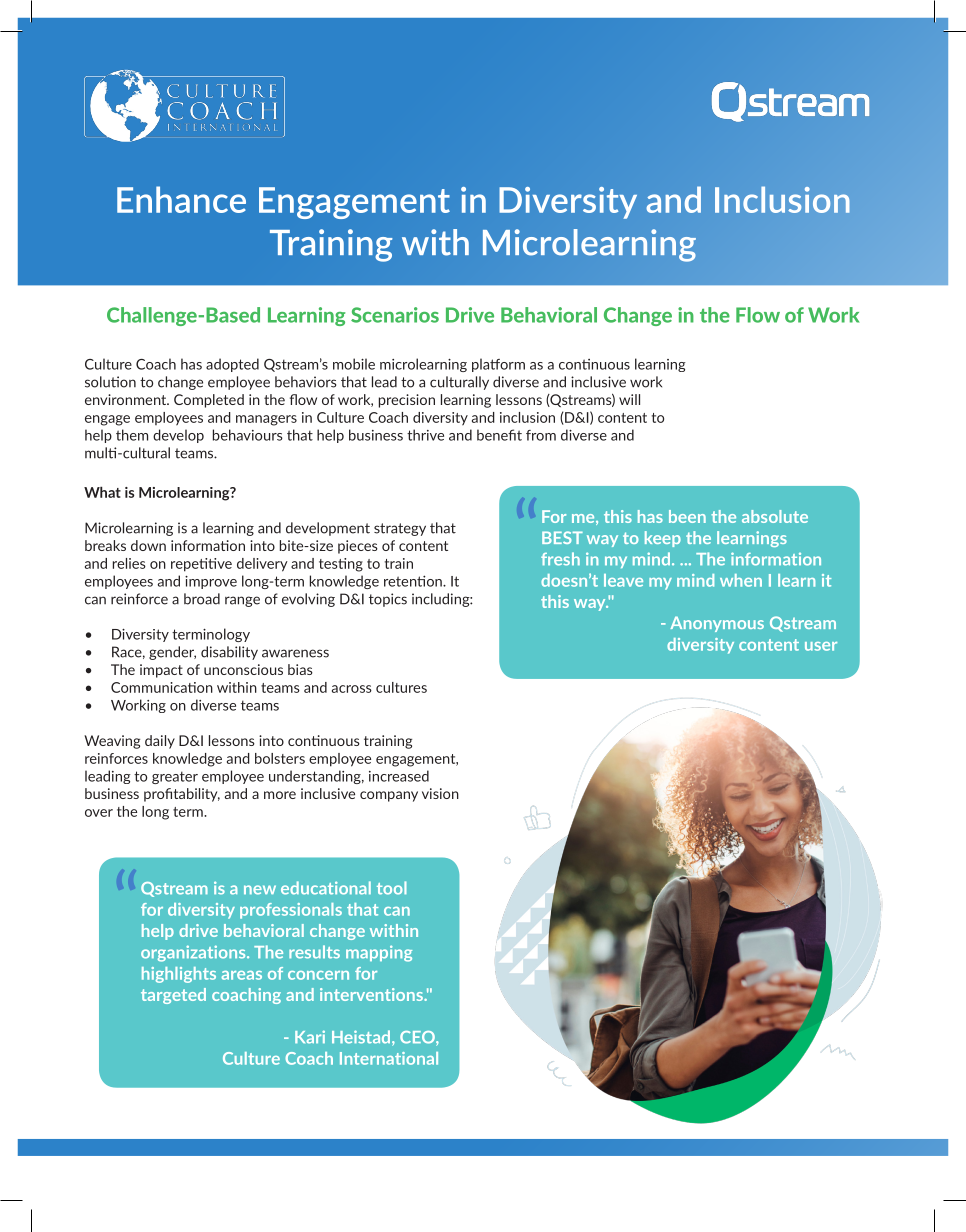 The height and width of the screenshot is (1232, 966). What do you see at coordinates (173, 996) in the screenshot?
I see `targeted` at bounding box center [173, 996].
